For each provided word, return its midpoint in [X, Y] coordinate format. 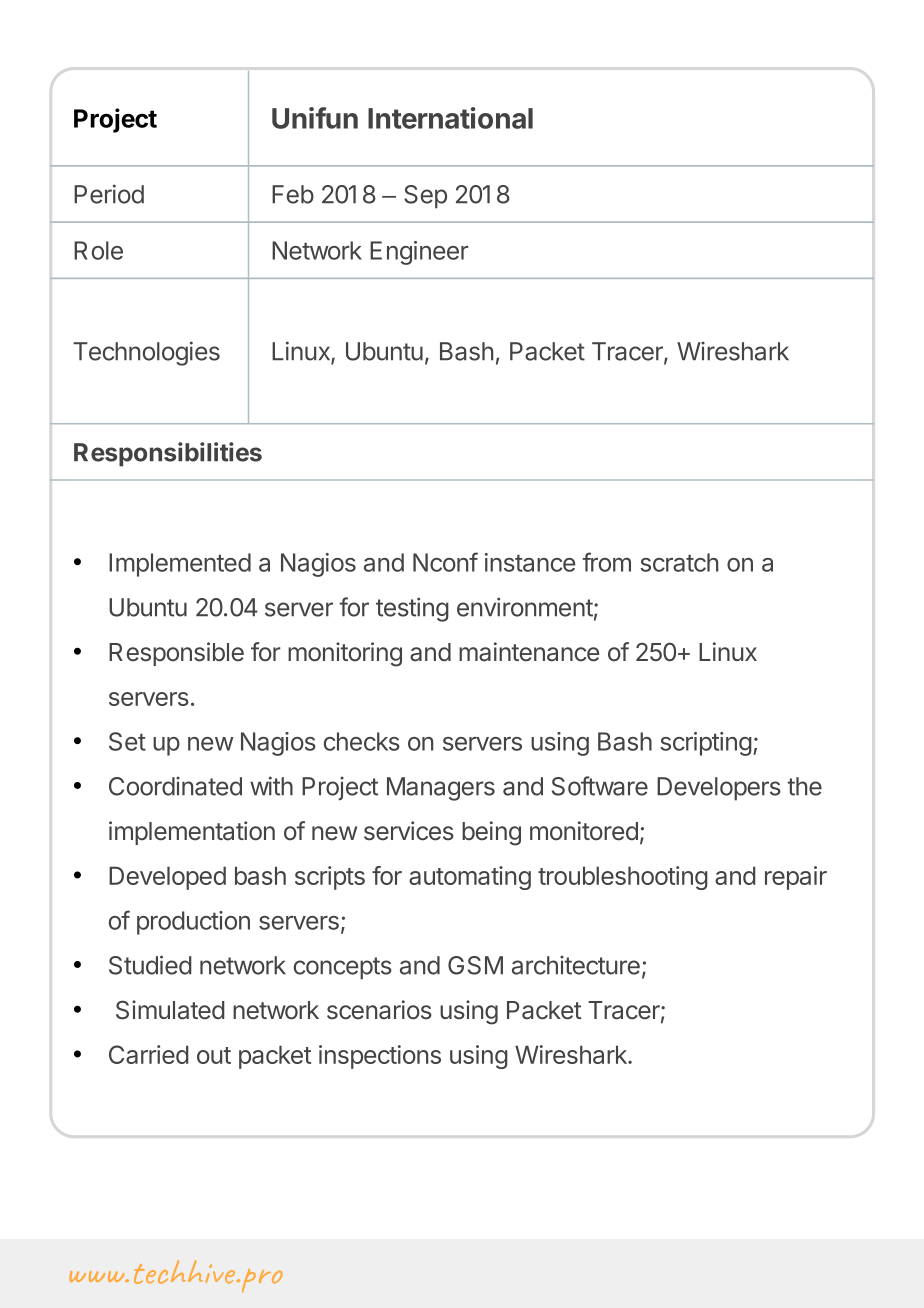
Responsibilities [168, 454]
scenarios [379, 1010]
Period [109, 194]
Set [127, 741]
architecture [576, 965]
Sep [425, 197]
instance [530, 562]
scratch [679, 562]
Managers [441, 789]
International [450, 118]
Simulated [170, 1010]
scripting [706, 744]
